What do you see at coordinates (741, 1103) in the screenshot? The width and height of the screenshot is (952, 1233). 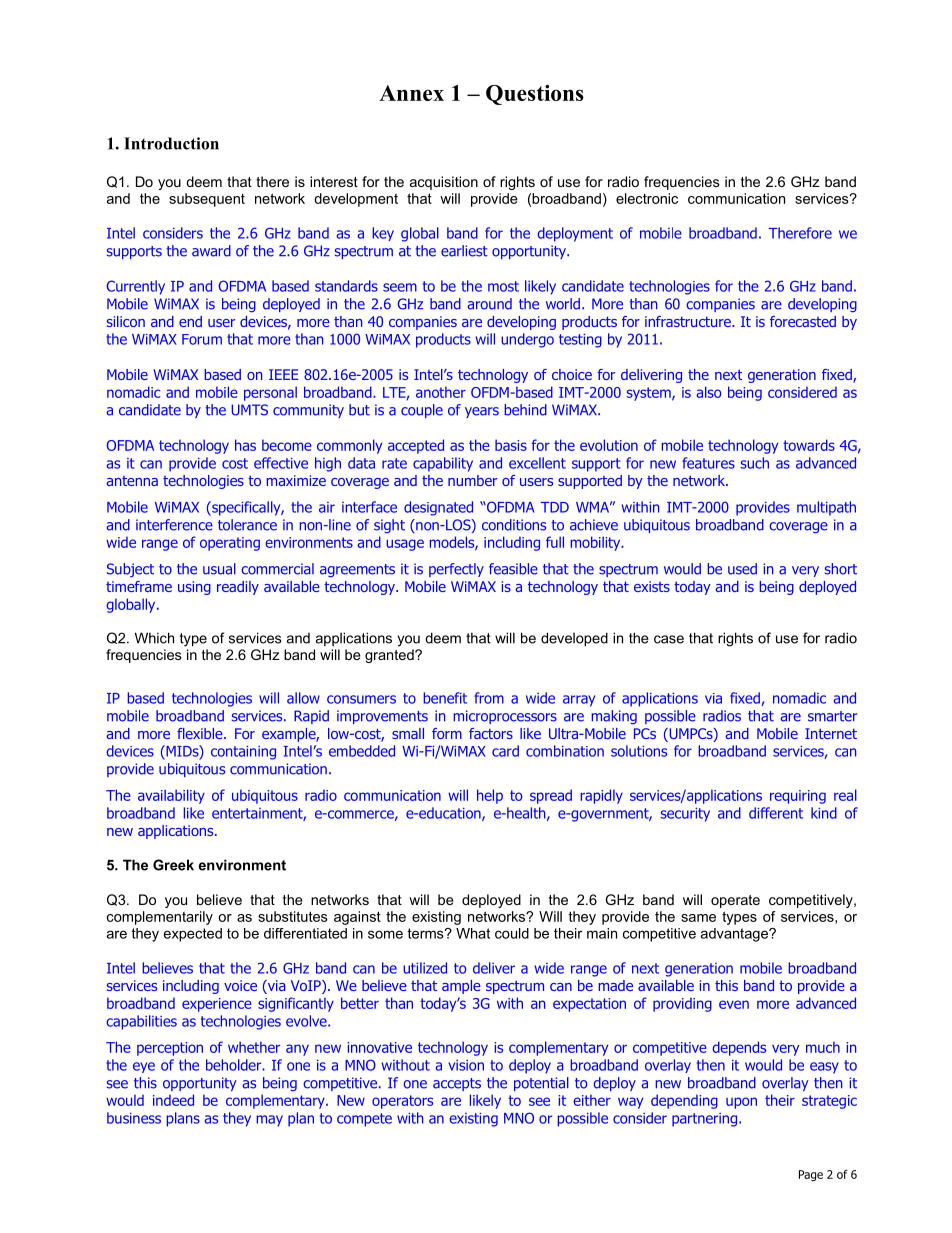 I see `upon` at bounding box center [741, 1103].
